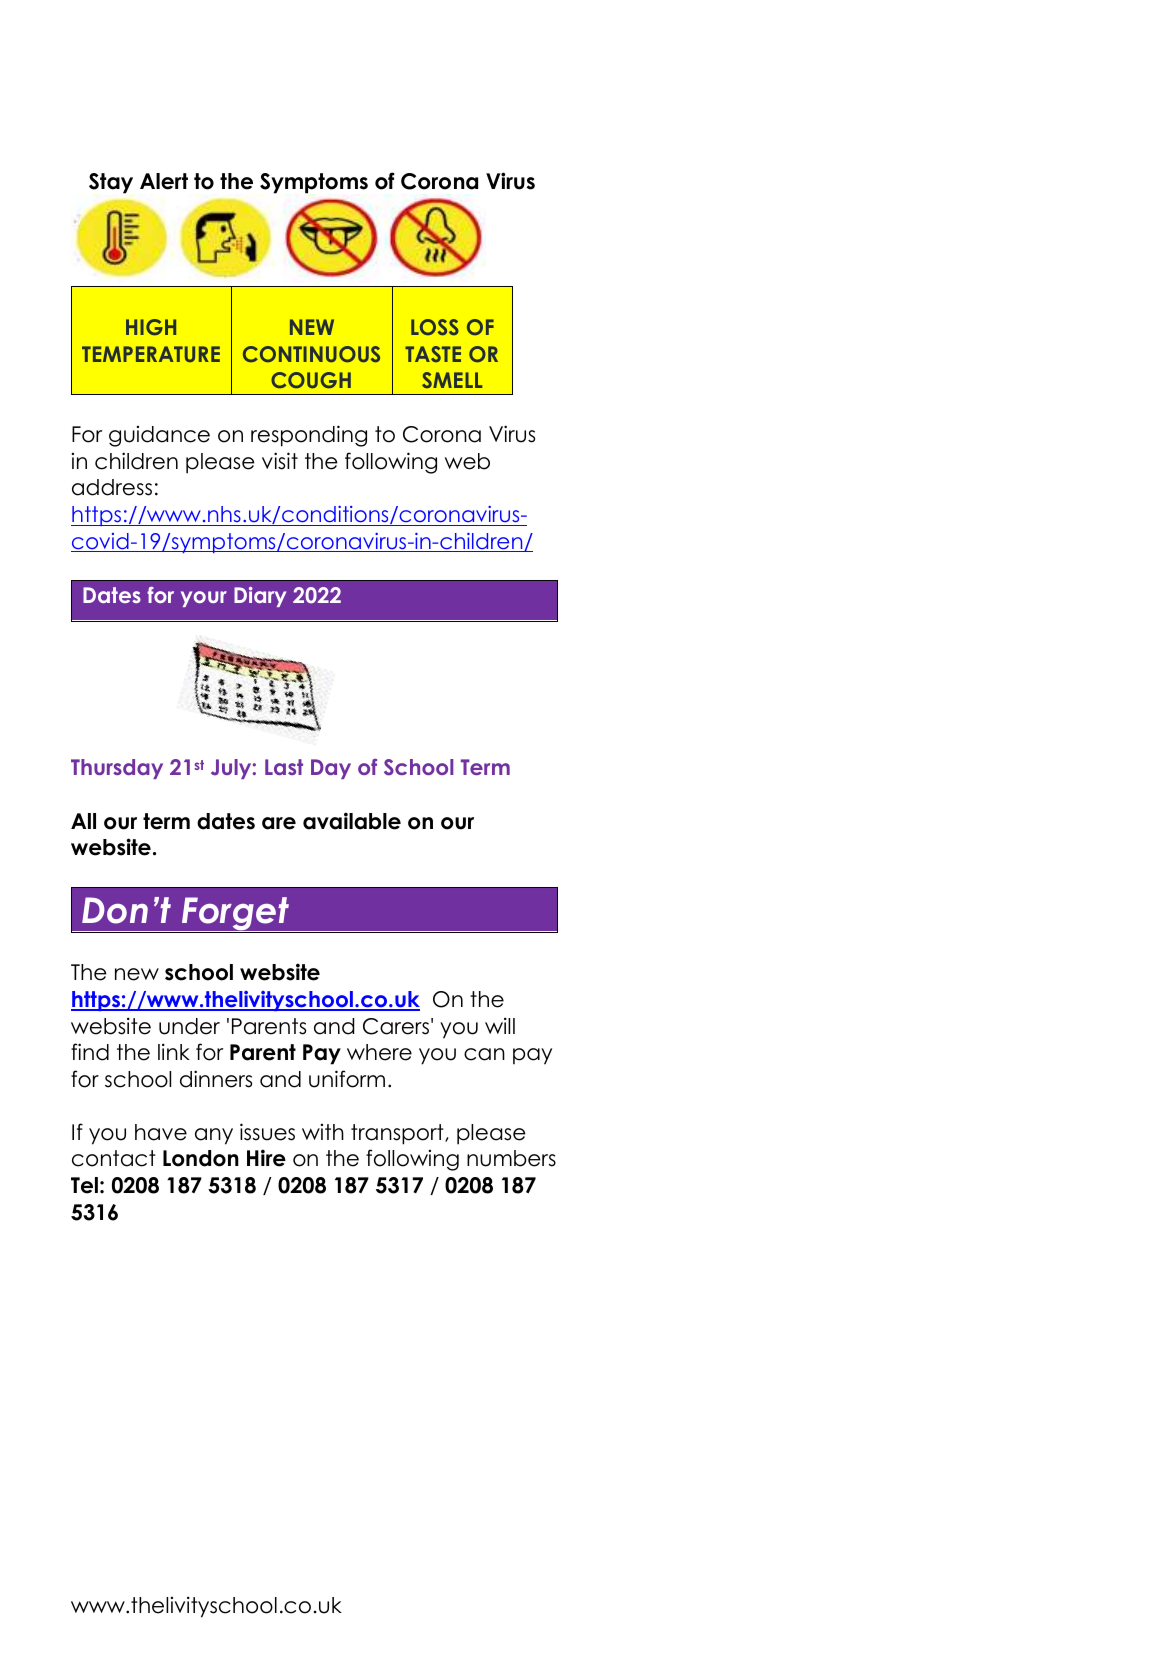  What do you see at coordinates (323, 1132) in the image?
I see `with` at bounding box center [323, 1132].
